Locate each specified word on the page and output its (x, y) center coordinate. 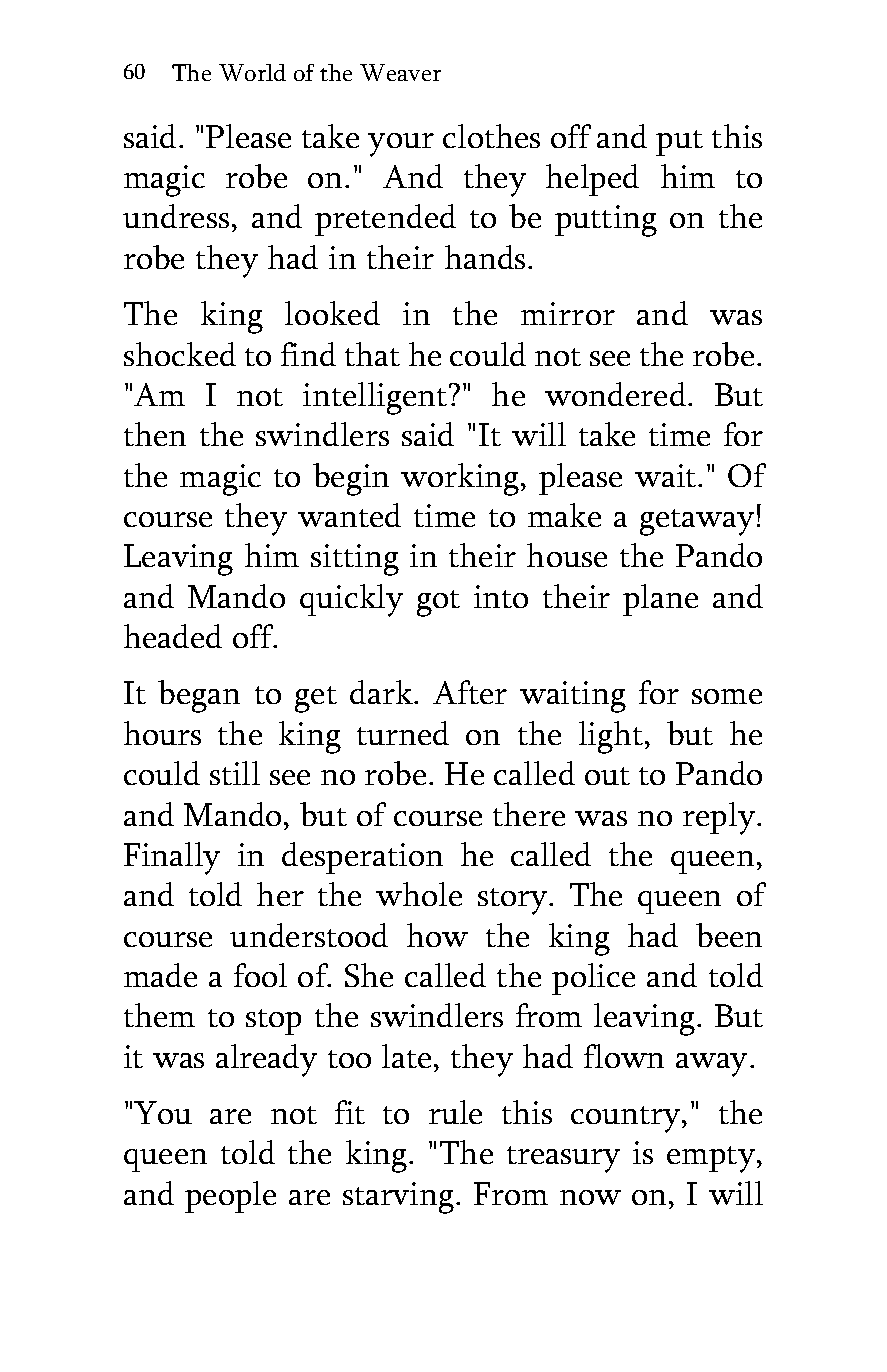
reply (720, 818)
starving (400, 1198)
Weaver (400, 72)
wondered (617, 394)
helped (592, 180)
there (529, 814)
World (252, 72)
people (230, 1197)
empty (712, 1159)
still (235, 773)
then (155, 434)
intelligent (376, 398)
